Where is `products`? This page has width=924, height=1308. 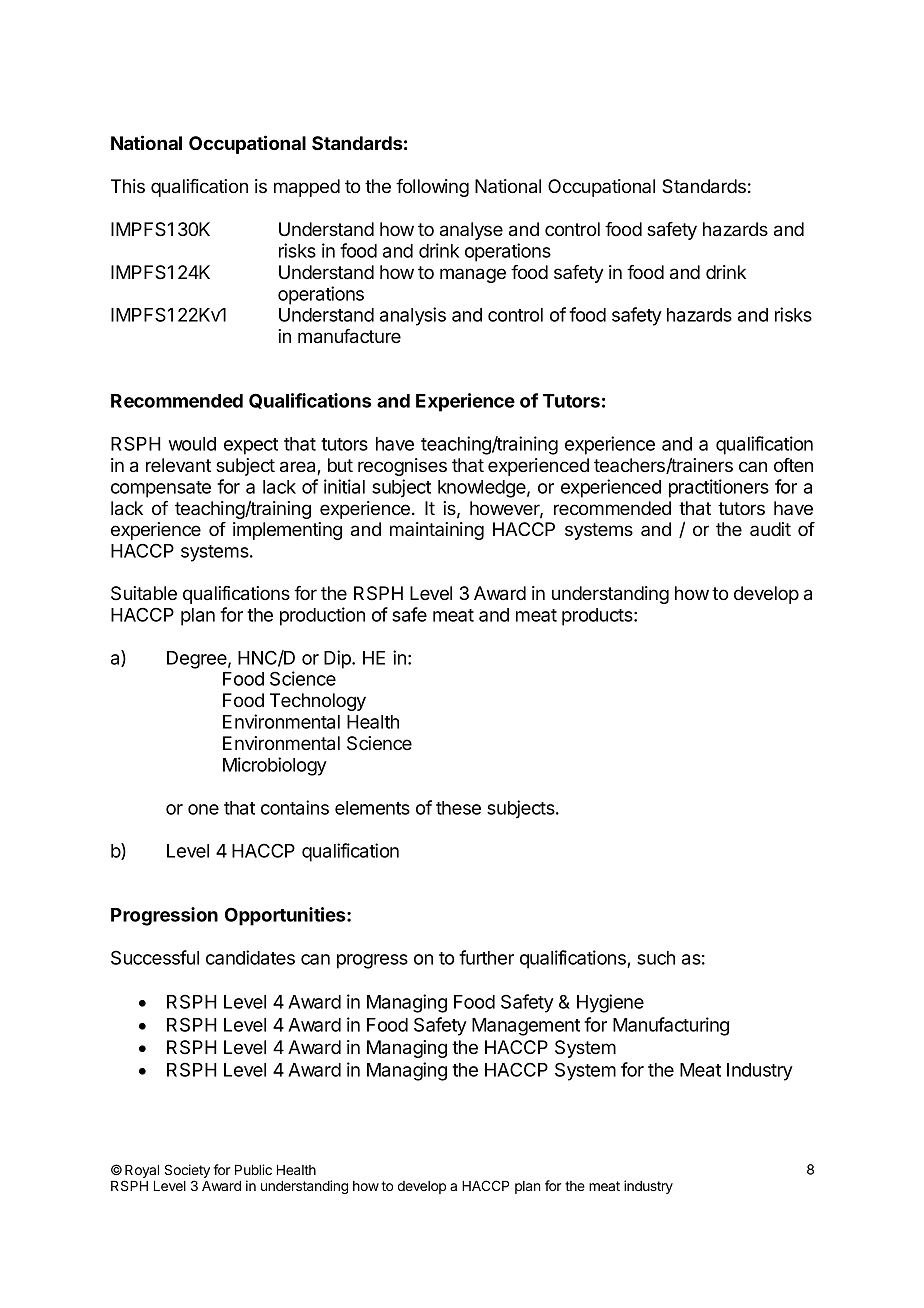 products is located at coordinates (598, 617).
